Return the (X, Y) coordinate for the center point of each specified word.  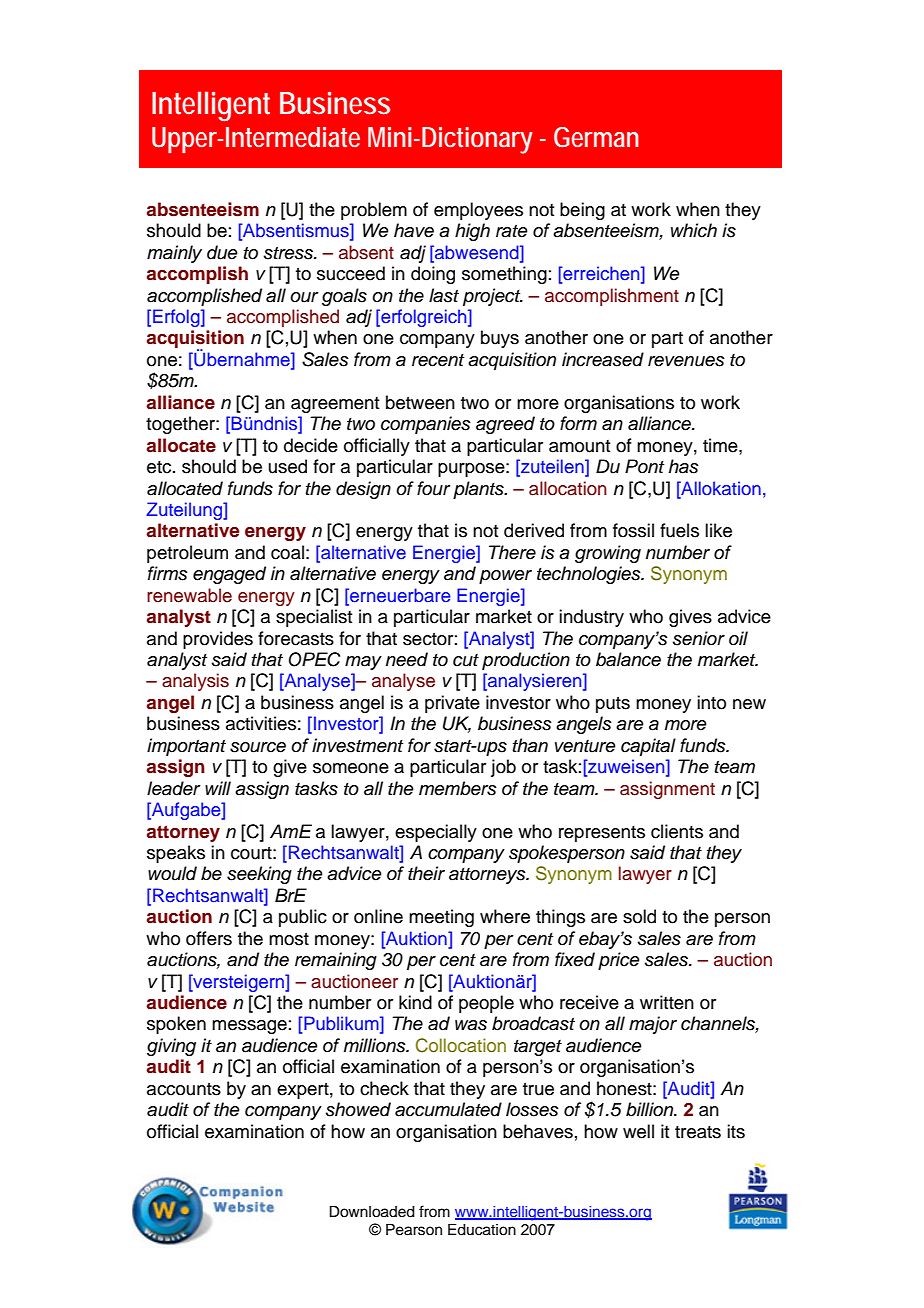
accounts (184, 1089)
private (452, 704)
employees (478, 211)
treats (698, 1132)
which (694, 230)
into (711, 702)
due (222, 252)
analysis (195, 682)
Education (482, 1229)
